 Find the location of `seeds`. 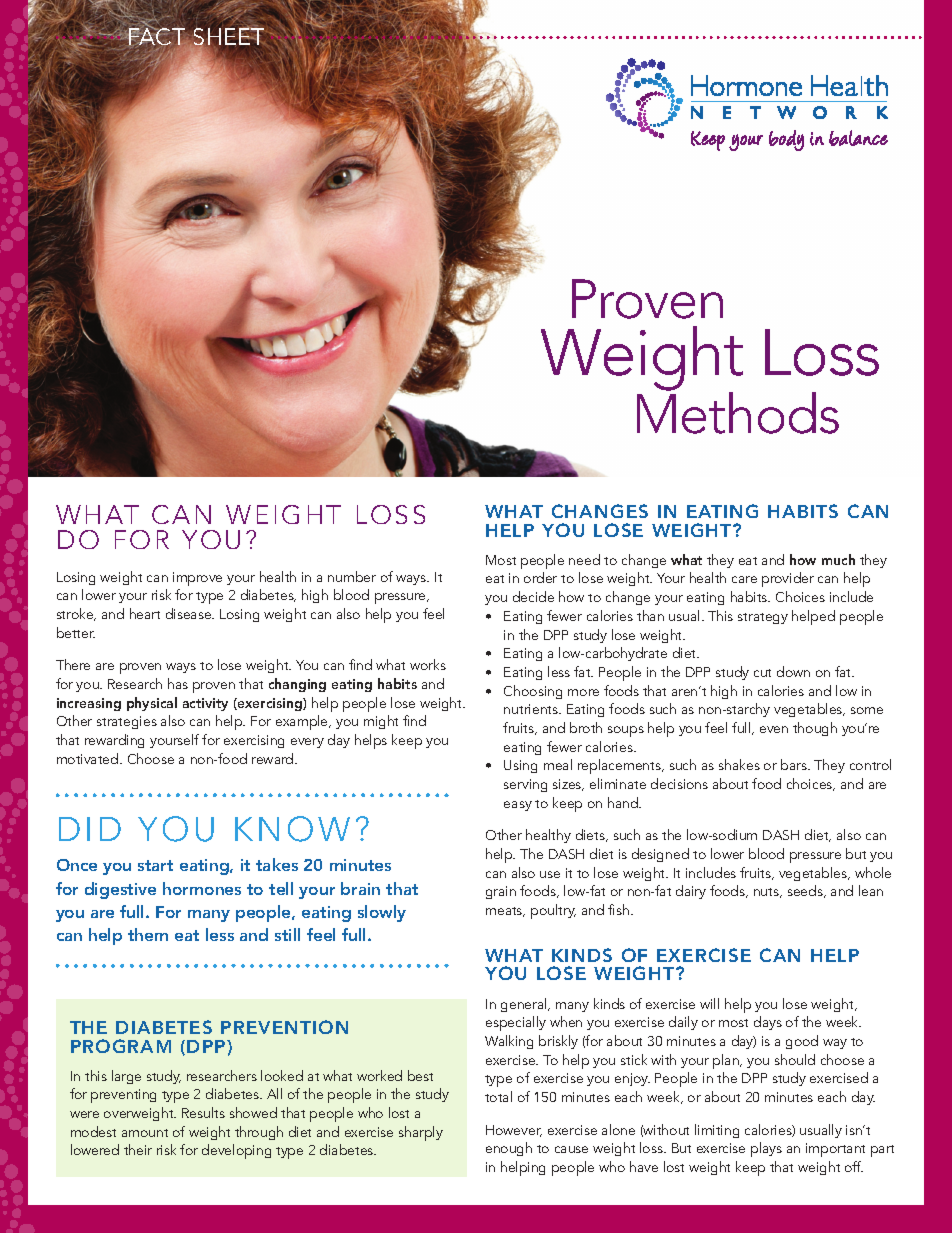

seeds is located at coordinates (806, 891).
